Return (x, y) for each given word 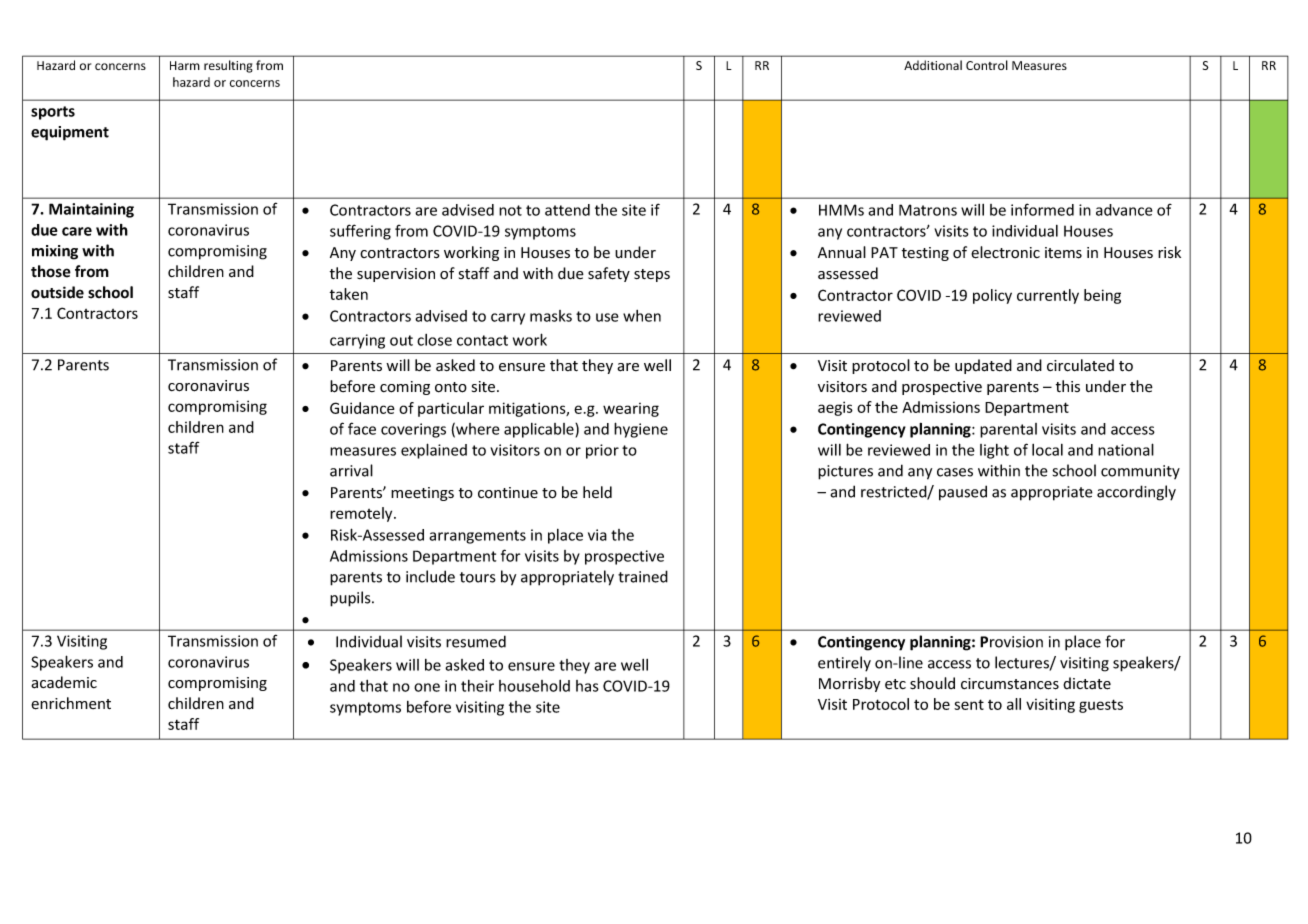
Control (987, 65)
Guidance (362, 408)
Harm (185, 65)
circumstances (1010, 684)
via (597, 535)
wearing (631, 410)
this (1068, 386)
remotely (362, 514)
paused (963, 493)
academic (64, 682)
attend (567, 210)
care (77, 231)
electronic (1005, 252)
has (587, 686)
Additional (933, 65)
